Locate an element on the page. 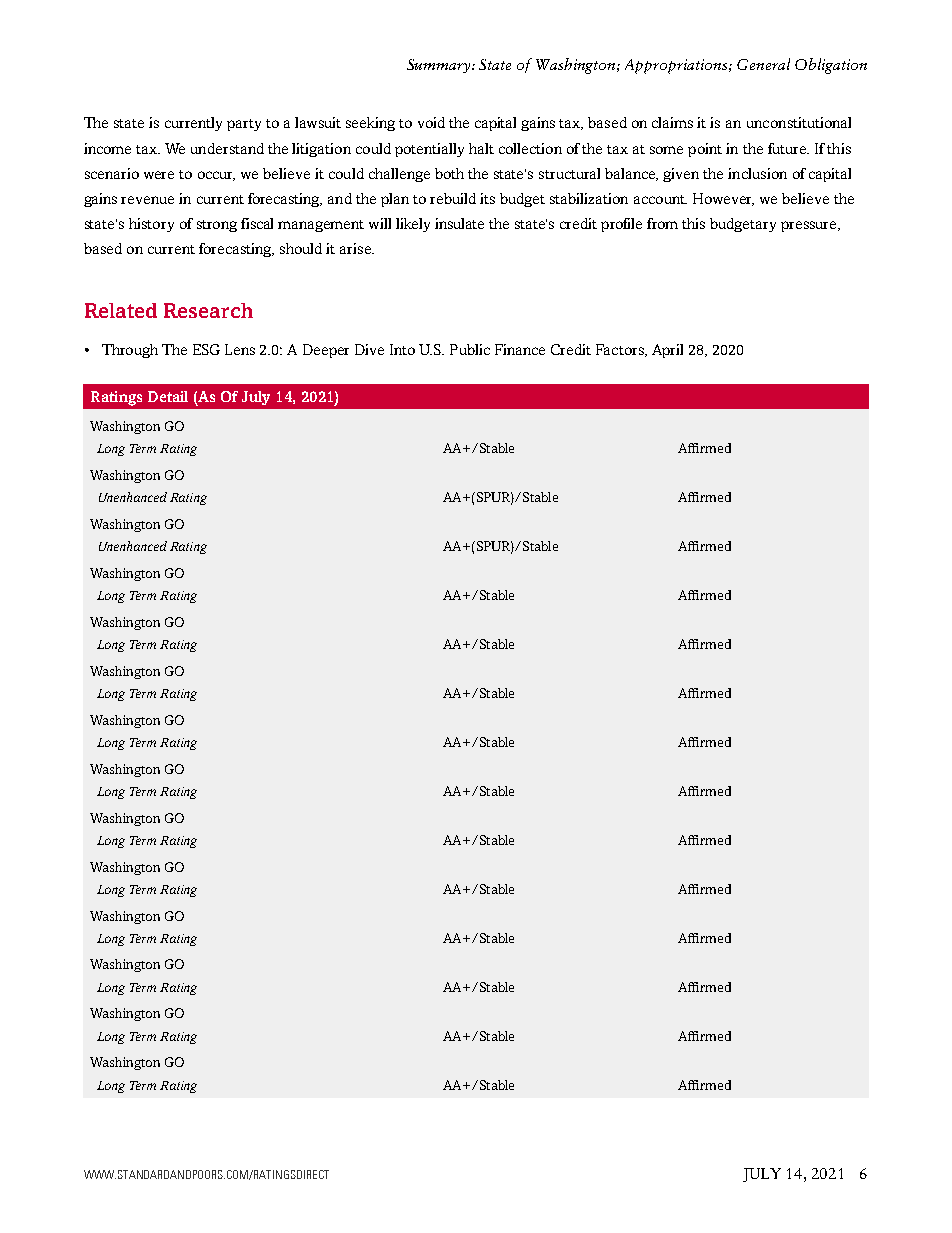 Image resolution: width=952 pixels, height=1233 pixels. General is located at coordinates (763, 64).
